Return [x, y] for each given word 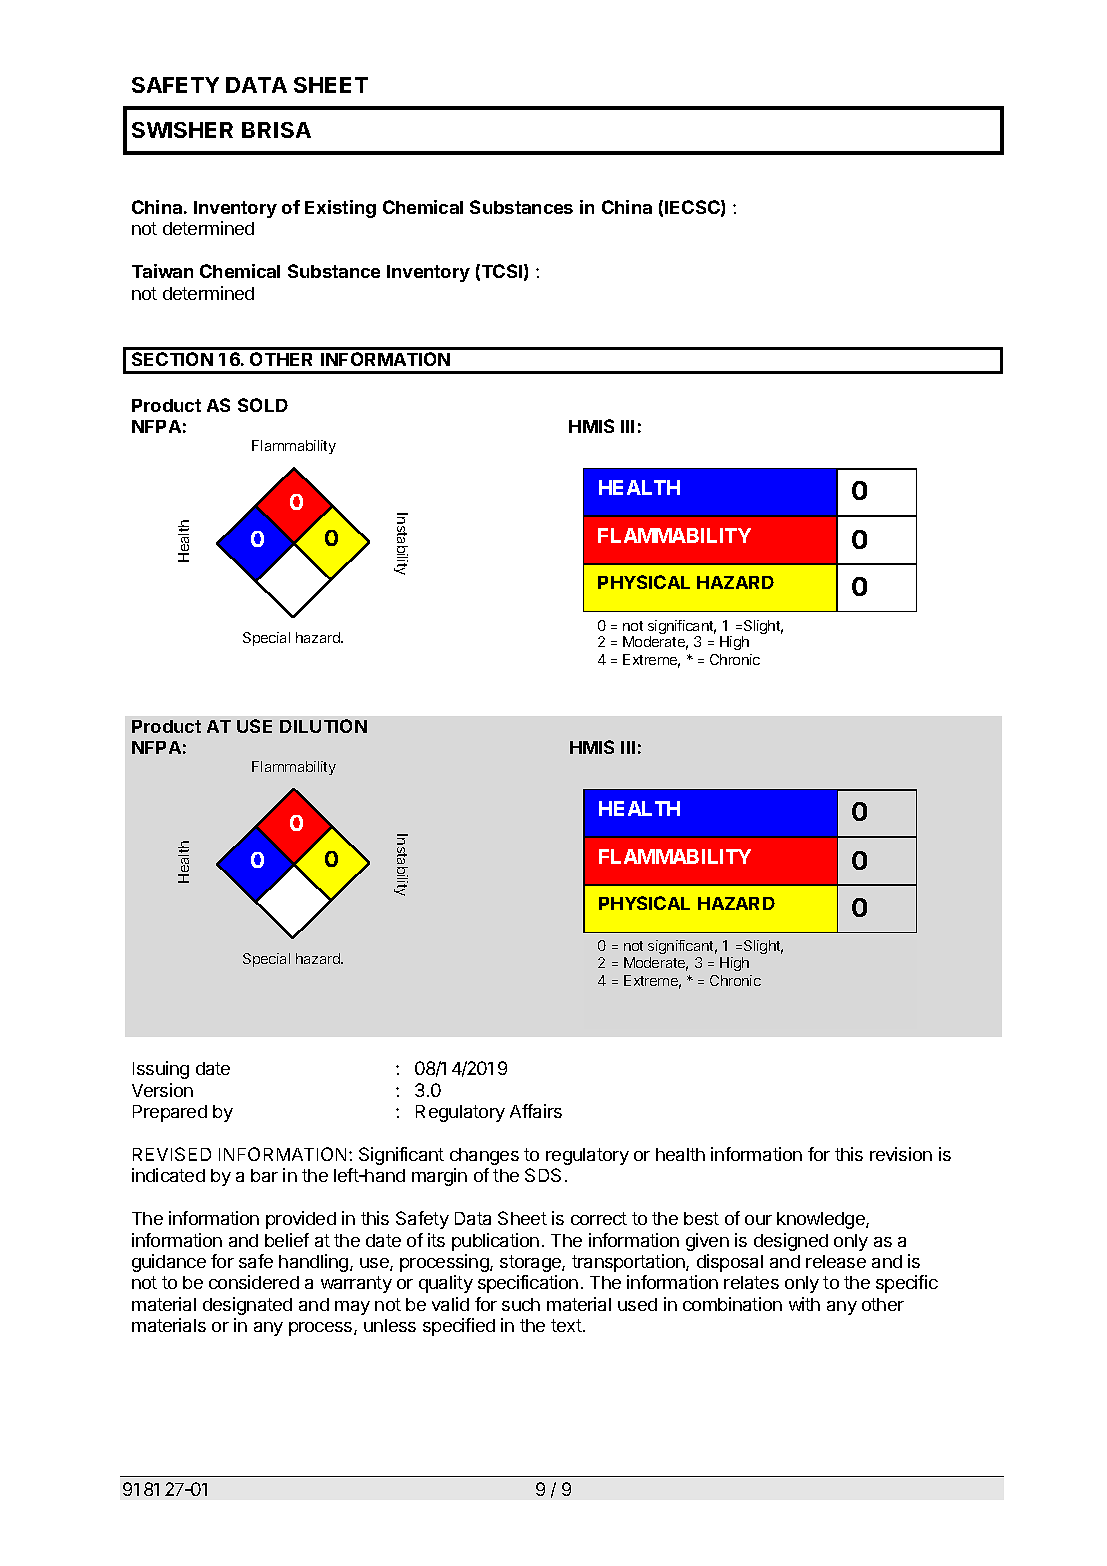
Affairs [536, 1111]
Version [162, 1090]
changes [484, 1156]
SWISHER [182, 130]
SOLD [263, 405]
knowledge [822, 1220]
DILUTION [323, 726]
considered [254, 1282]
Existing [340, 209]
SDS [543, 1175]
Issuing [161, 1070]
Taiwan [162, 271]
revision [901, 1154]
